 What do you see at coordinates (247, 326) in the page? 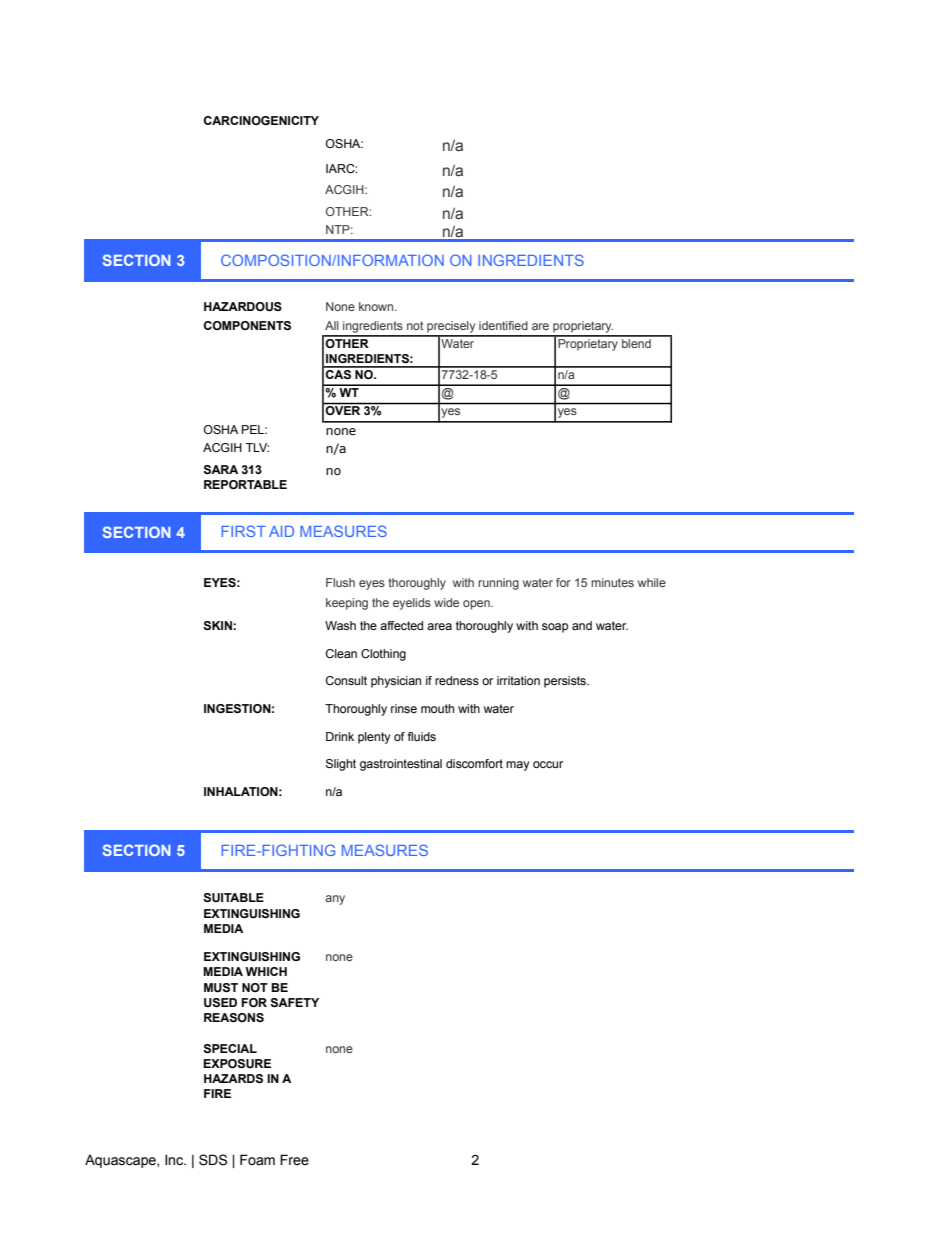
I see `COMPONENTS` at bounding box center [247, 326].
